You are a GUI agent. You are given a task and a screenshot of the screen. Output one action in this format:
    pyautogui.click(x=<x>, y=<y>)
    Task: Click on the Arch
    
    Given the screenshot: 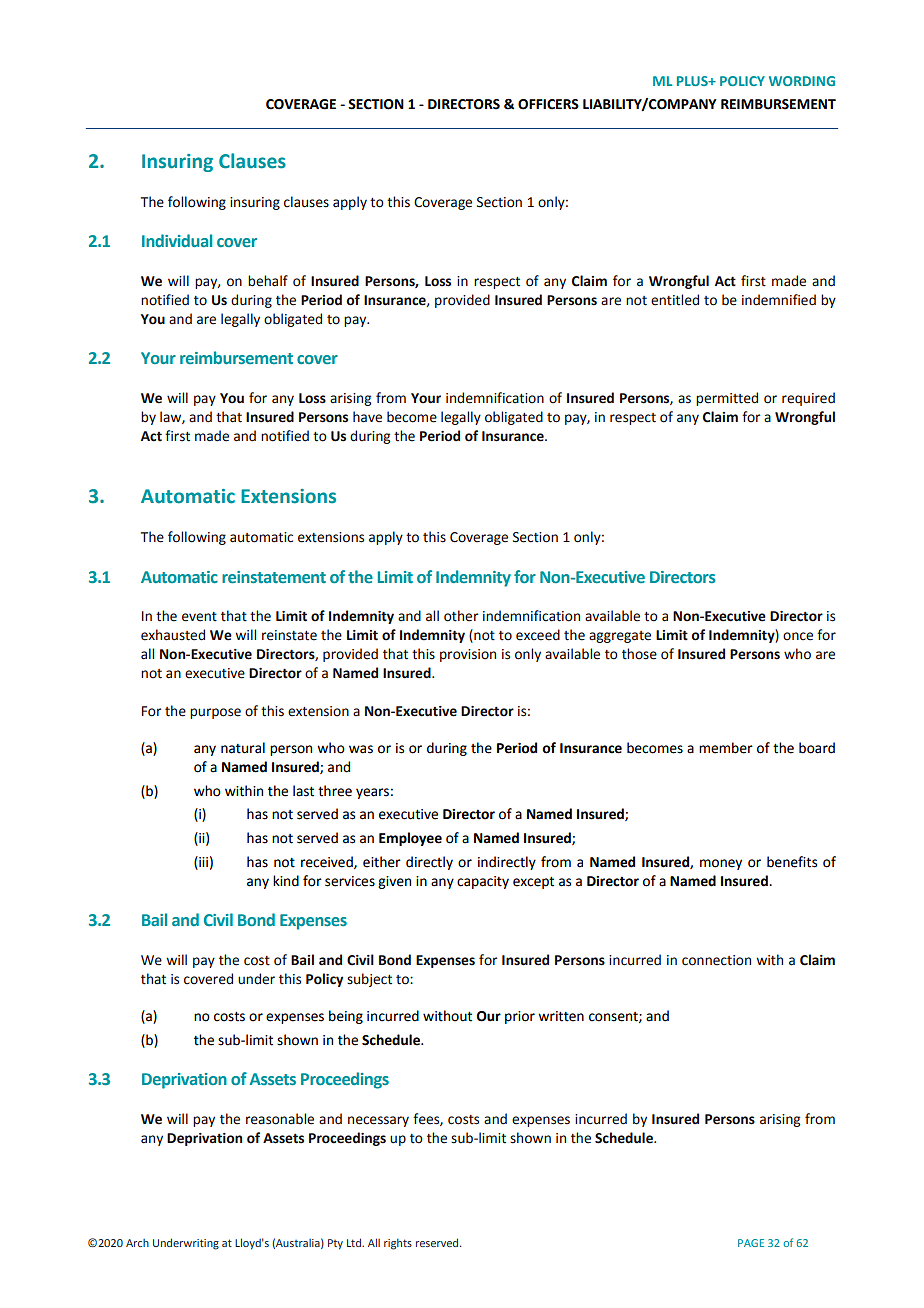 What is the action you would take?
    pyautogui.click(x=137, y=1243)
